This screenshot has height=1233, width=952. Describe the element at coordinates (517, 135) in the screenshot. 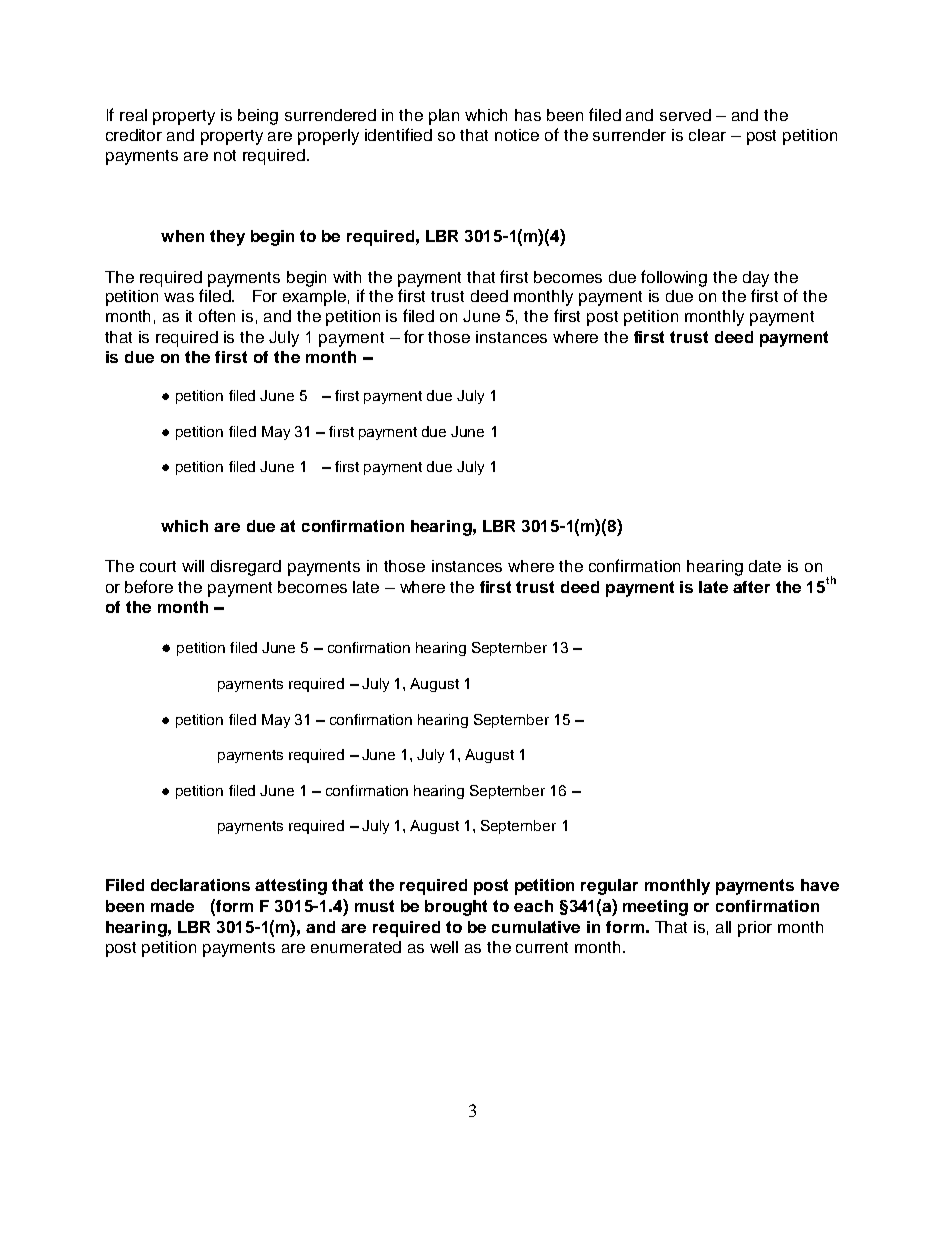

I see `notice` at that location.
